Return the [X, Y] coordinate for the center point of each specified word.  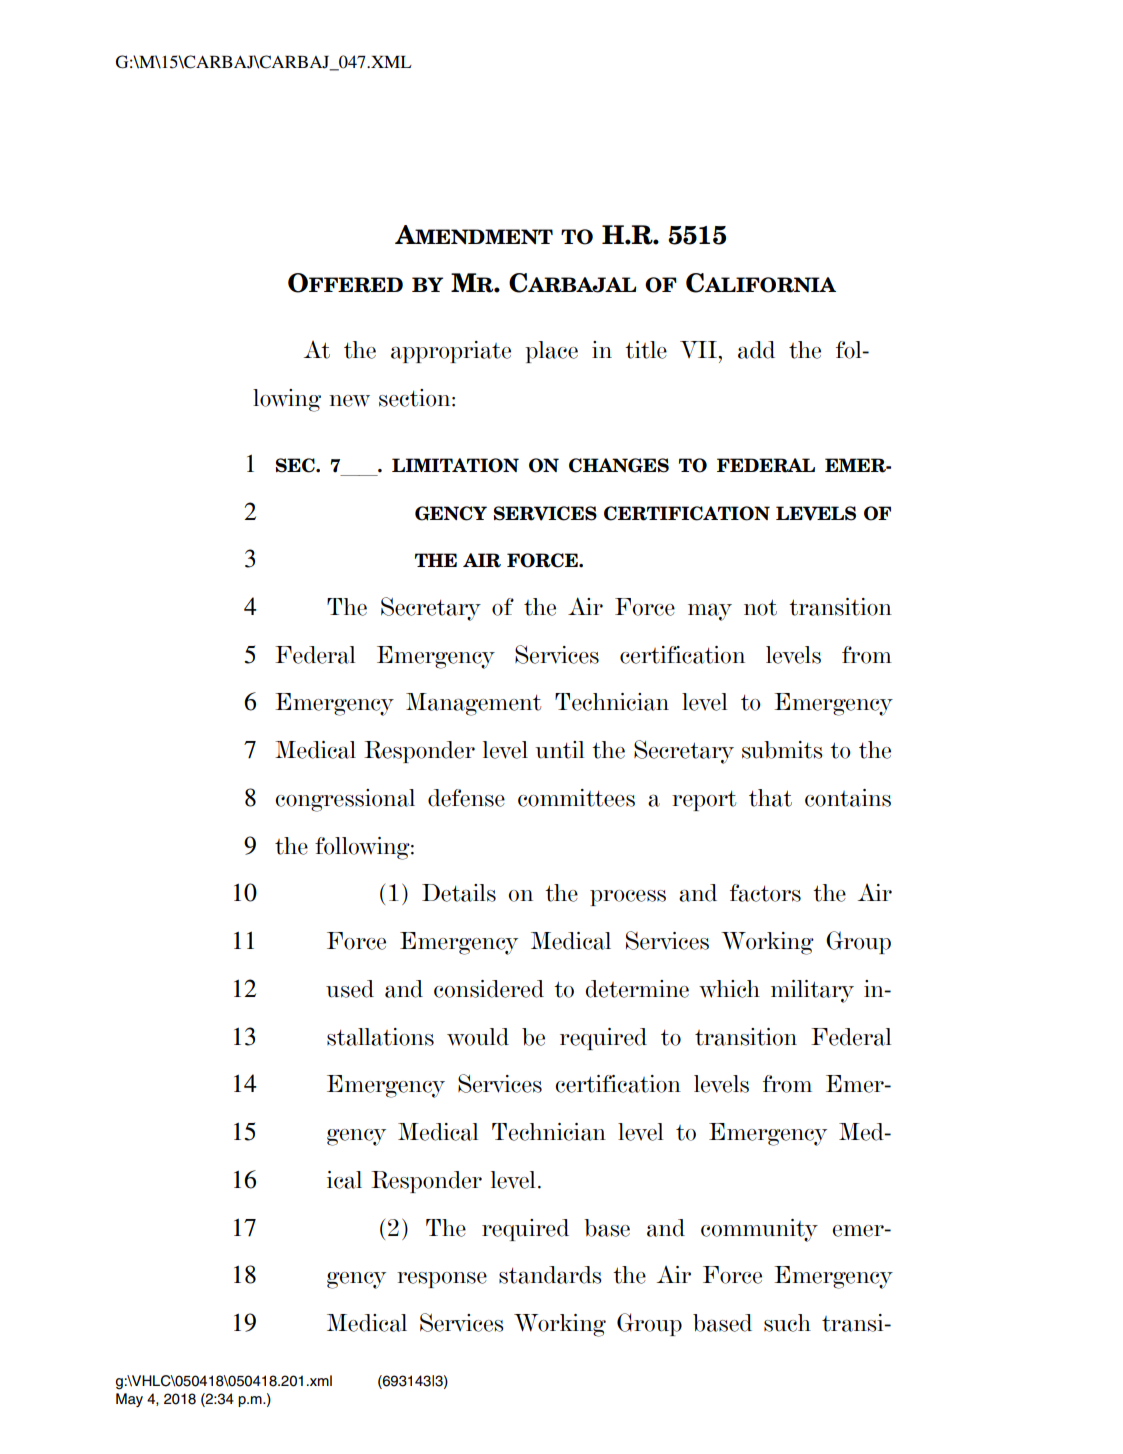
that [770, 798]
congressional [345, 800]
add [756, 350]
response [442, 1280]
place [551, 352]
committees [576, 798]
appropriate [451, 352]
